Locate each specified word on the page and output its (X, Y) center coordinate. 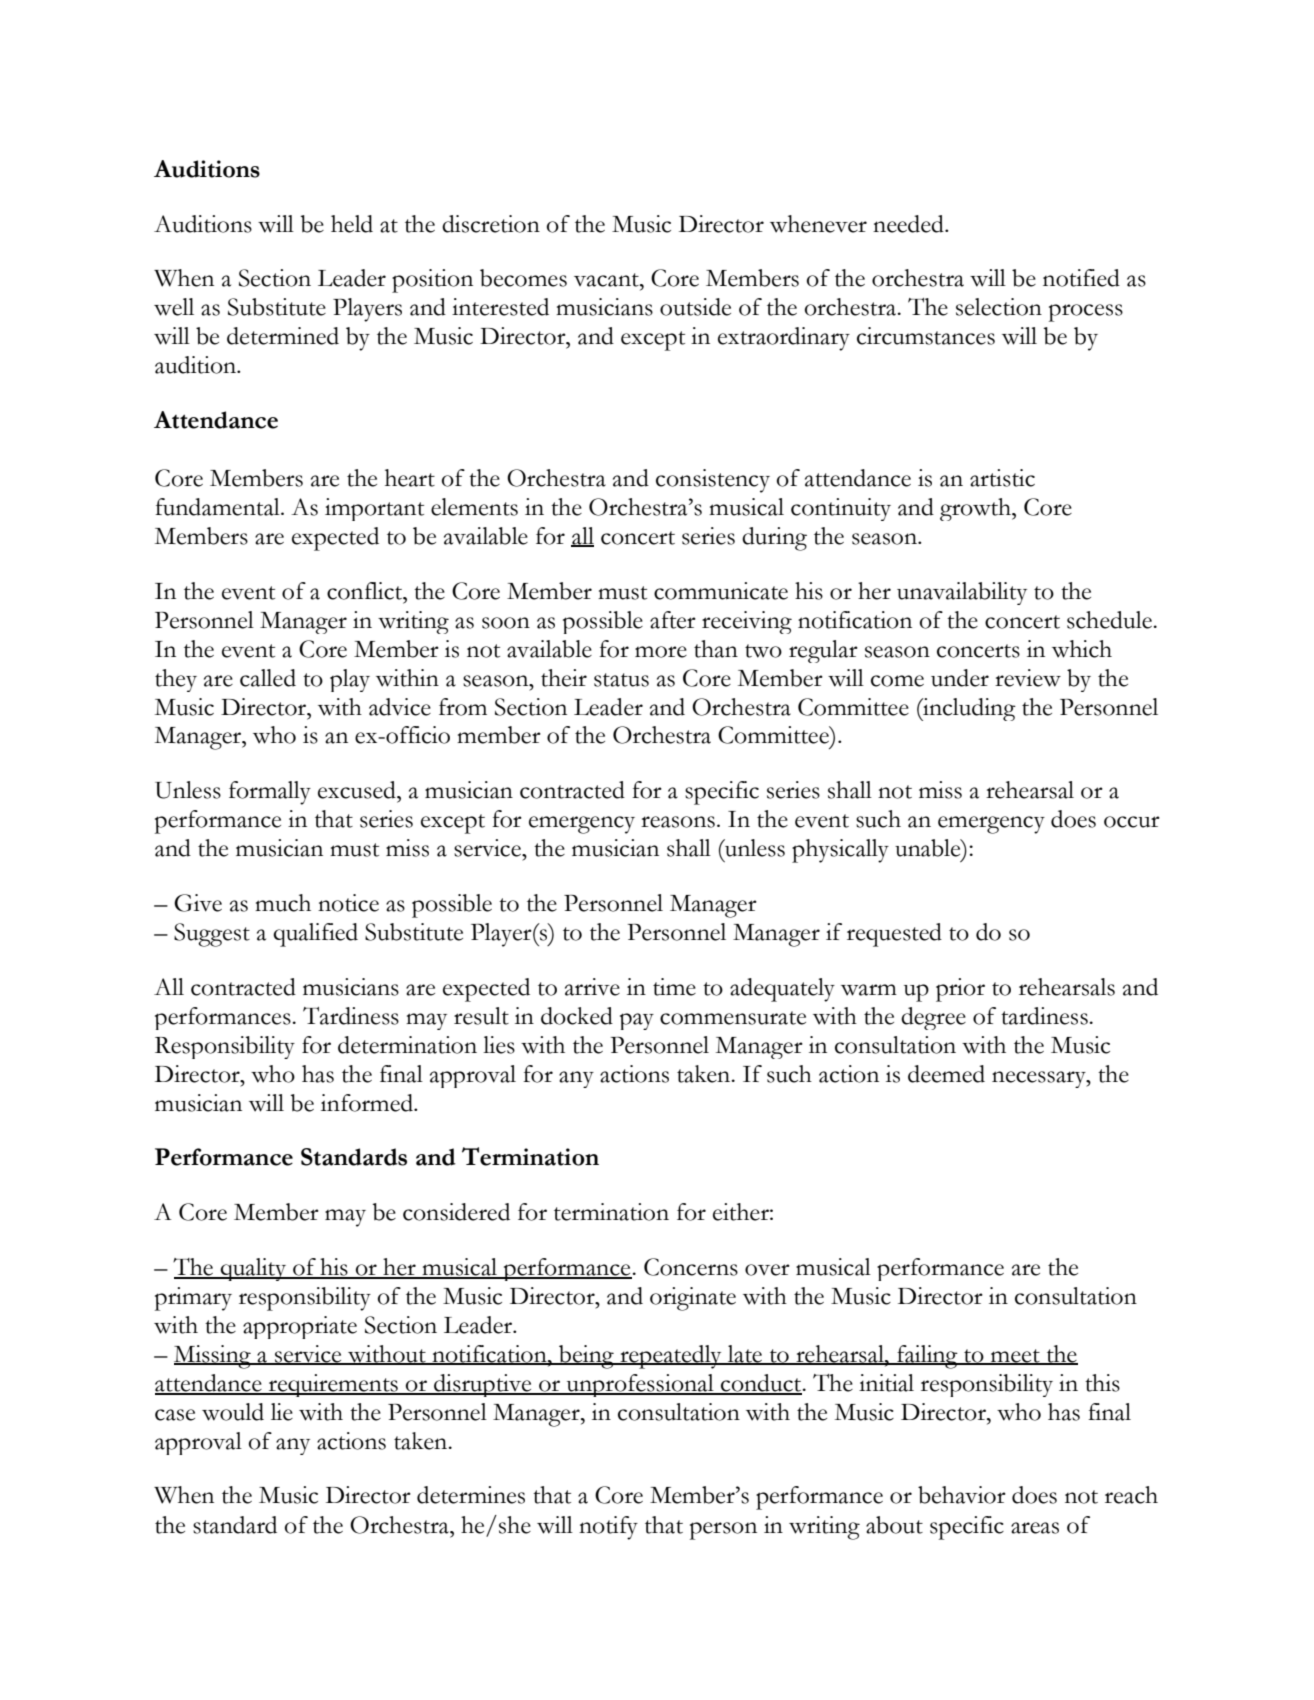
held (352, 224)
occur (1132, 822)
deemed (946, 1074)
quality (253, 1269)
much (283, 903)
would (233, 1412)
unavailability (962, 593)
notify (608, 1528)
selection (999, 307)
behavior (962, 1495)
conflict (366, 591)
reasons (678, 822)
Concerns (691, 1267)
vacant (607, 280)
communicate (721, 591)
